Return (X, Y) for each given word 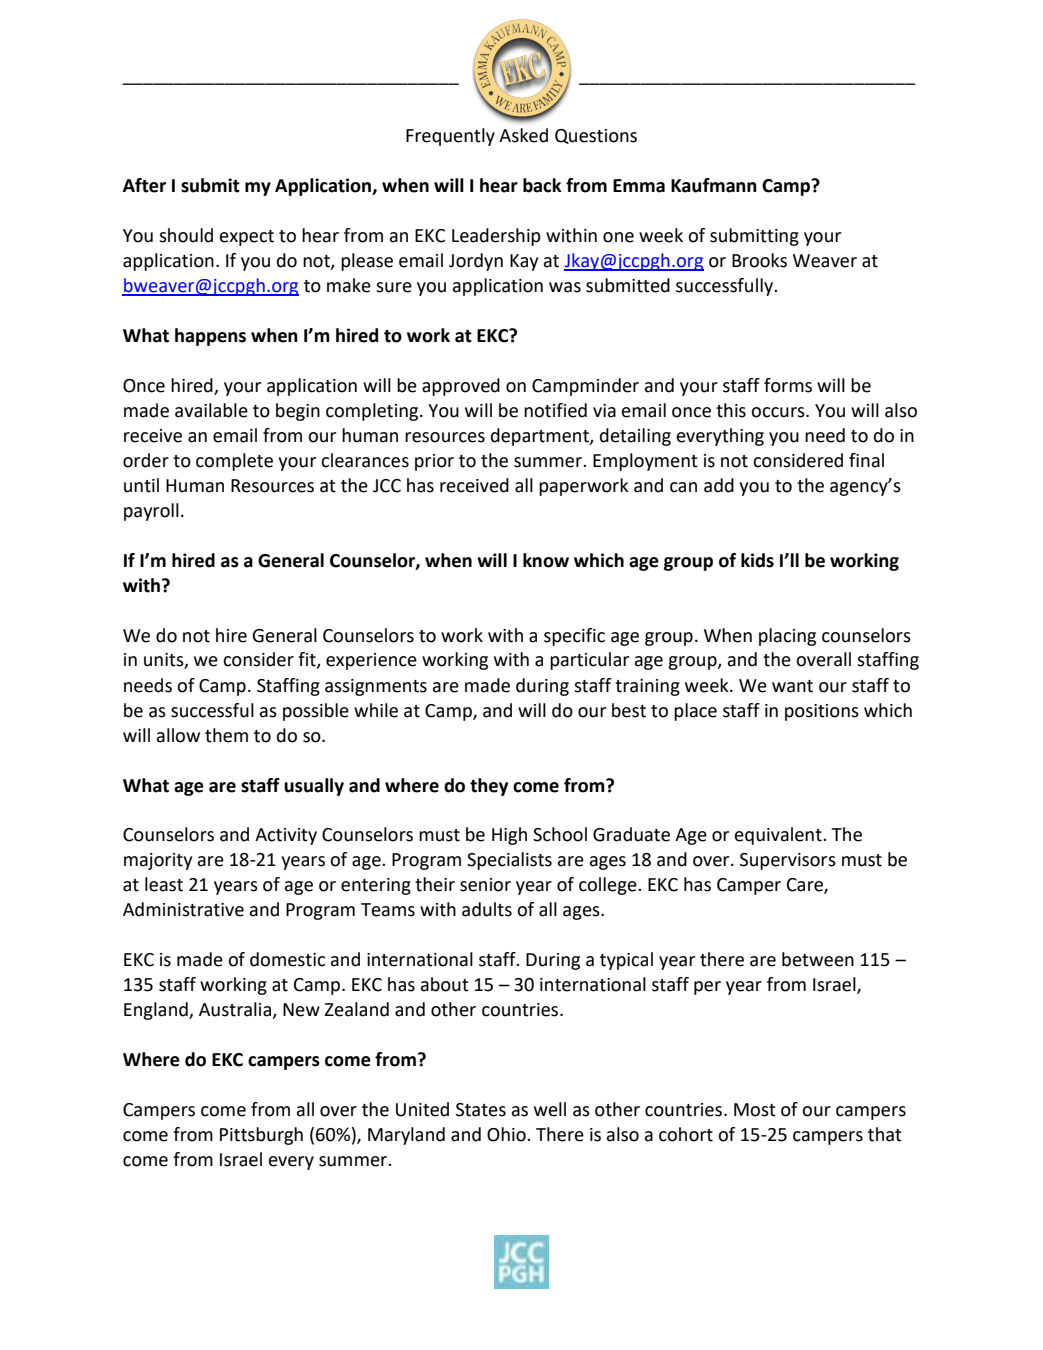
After (144, 185)
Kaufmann (714, 185)
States (481, 1110)
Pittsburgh (261, 1136)
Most (755, 1110)
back (542, 185)
